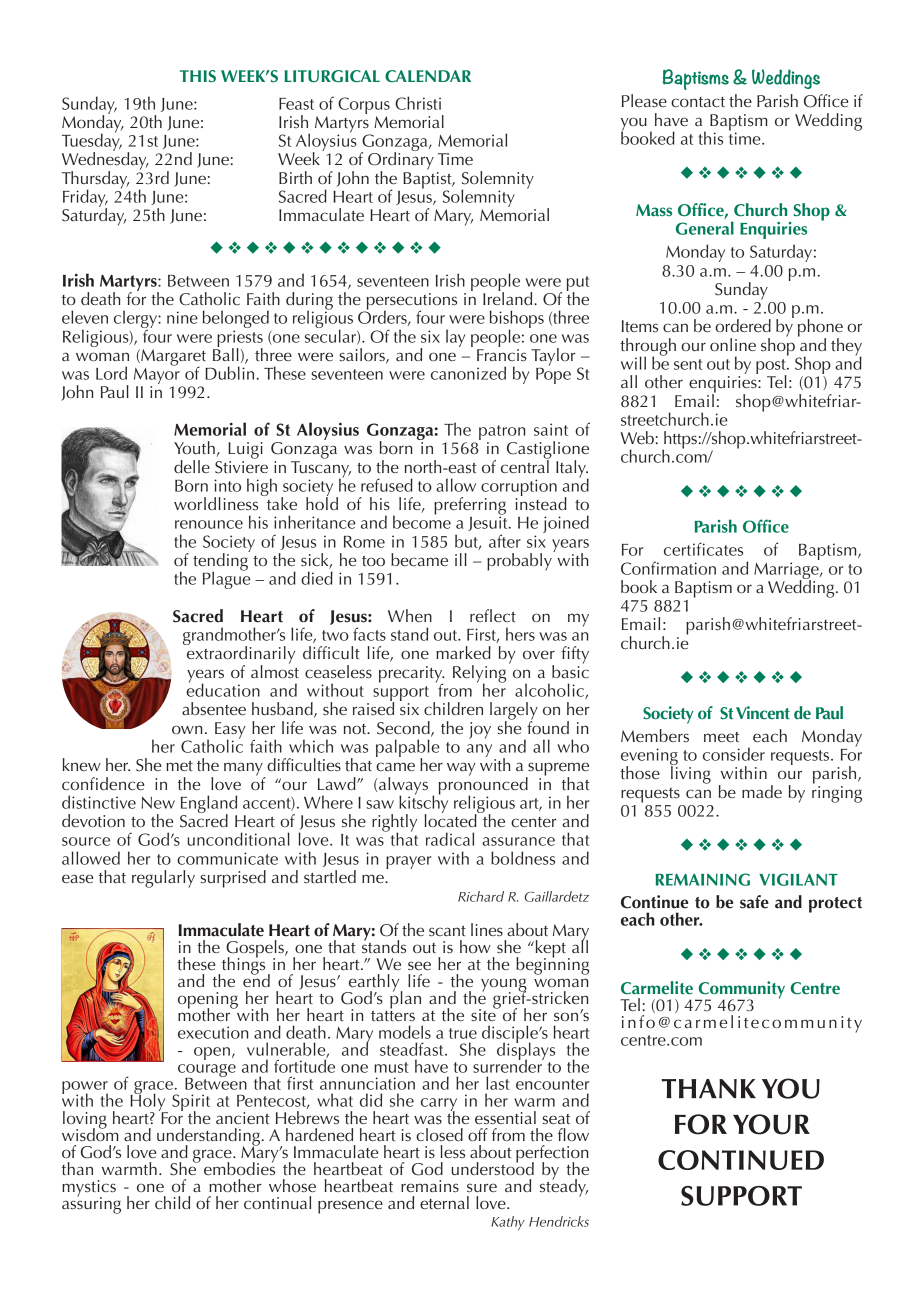 The image size is (924, 1308). Describe the element at coordinates (772, 367) in the page. I see `post` at that location.
